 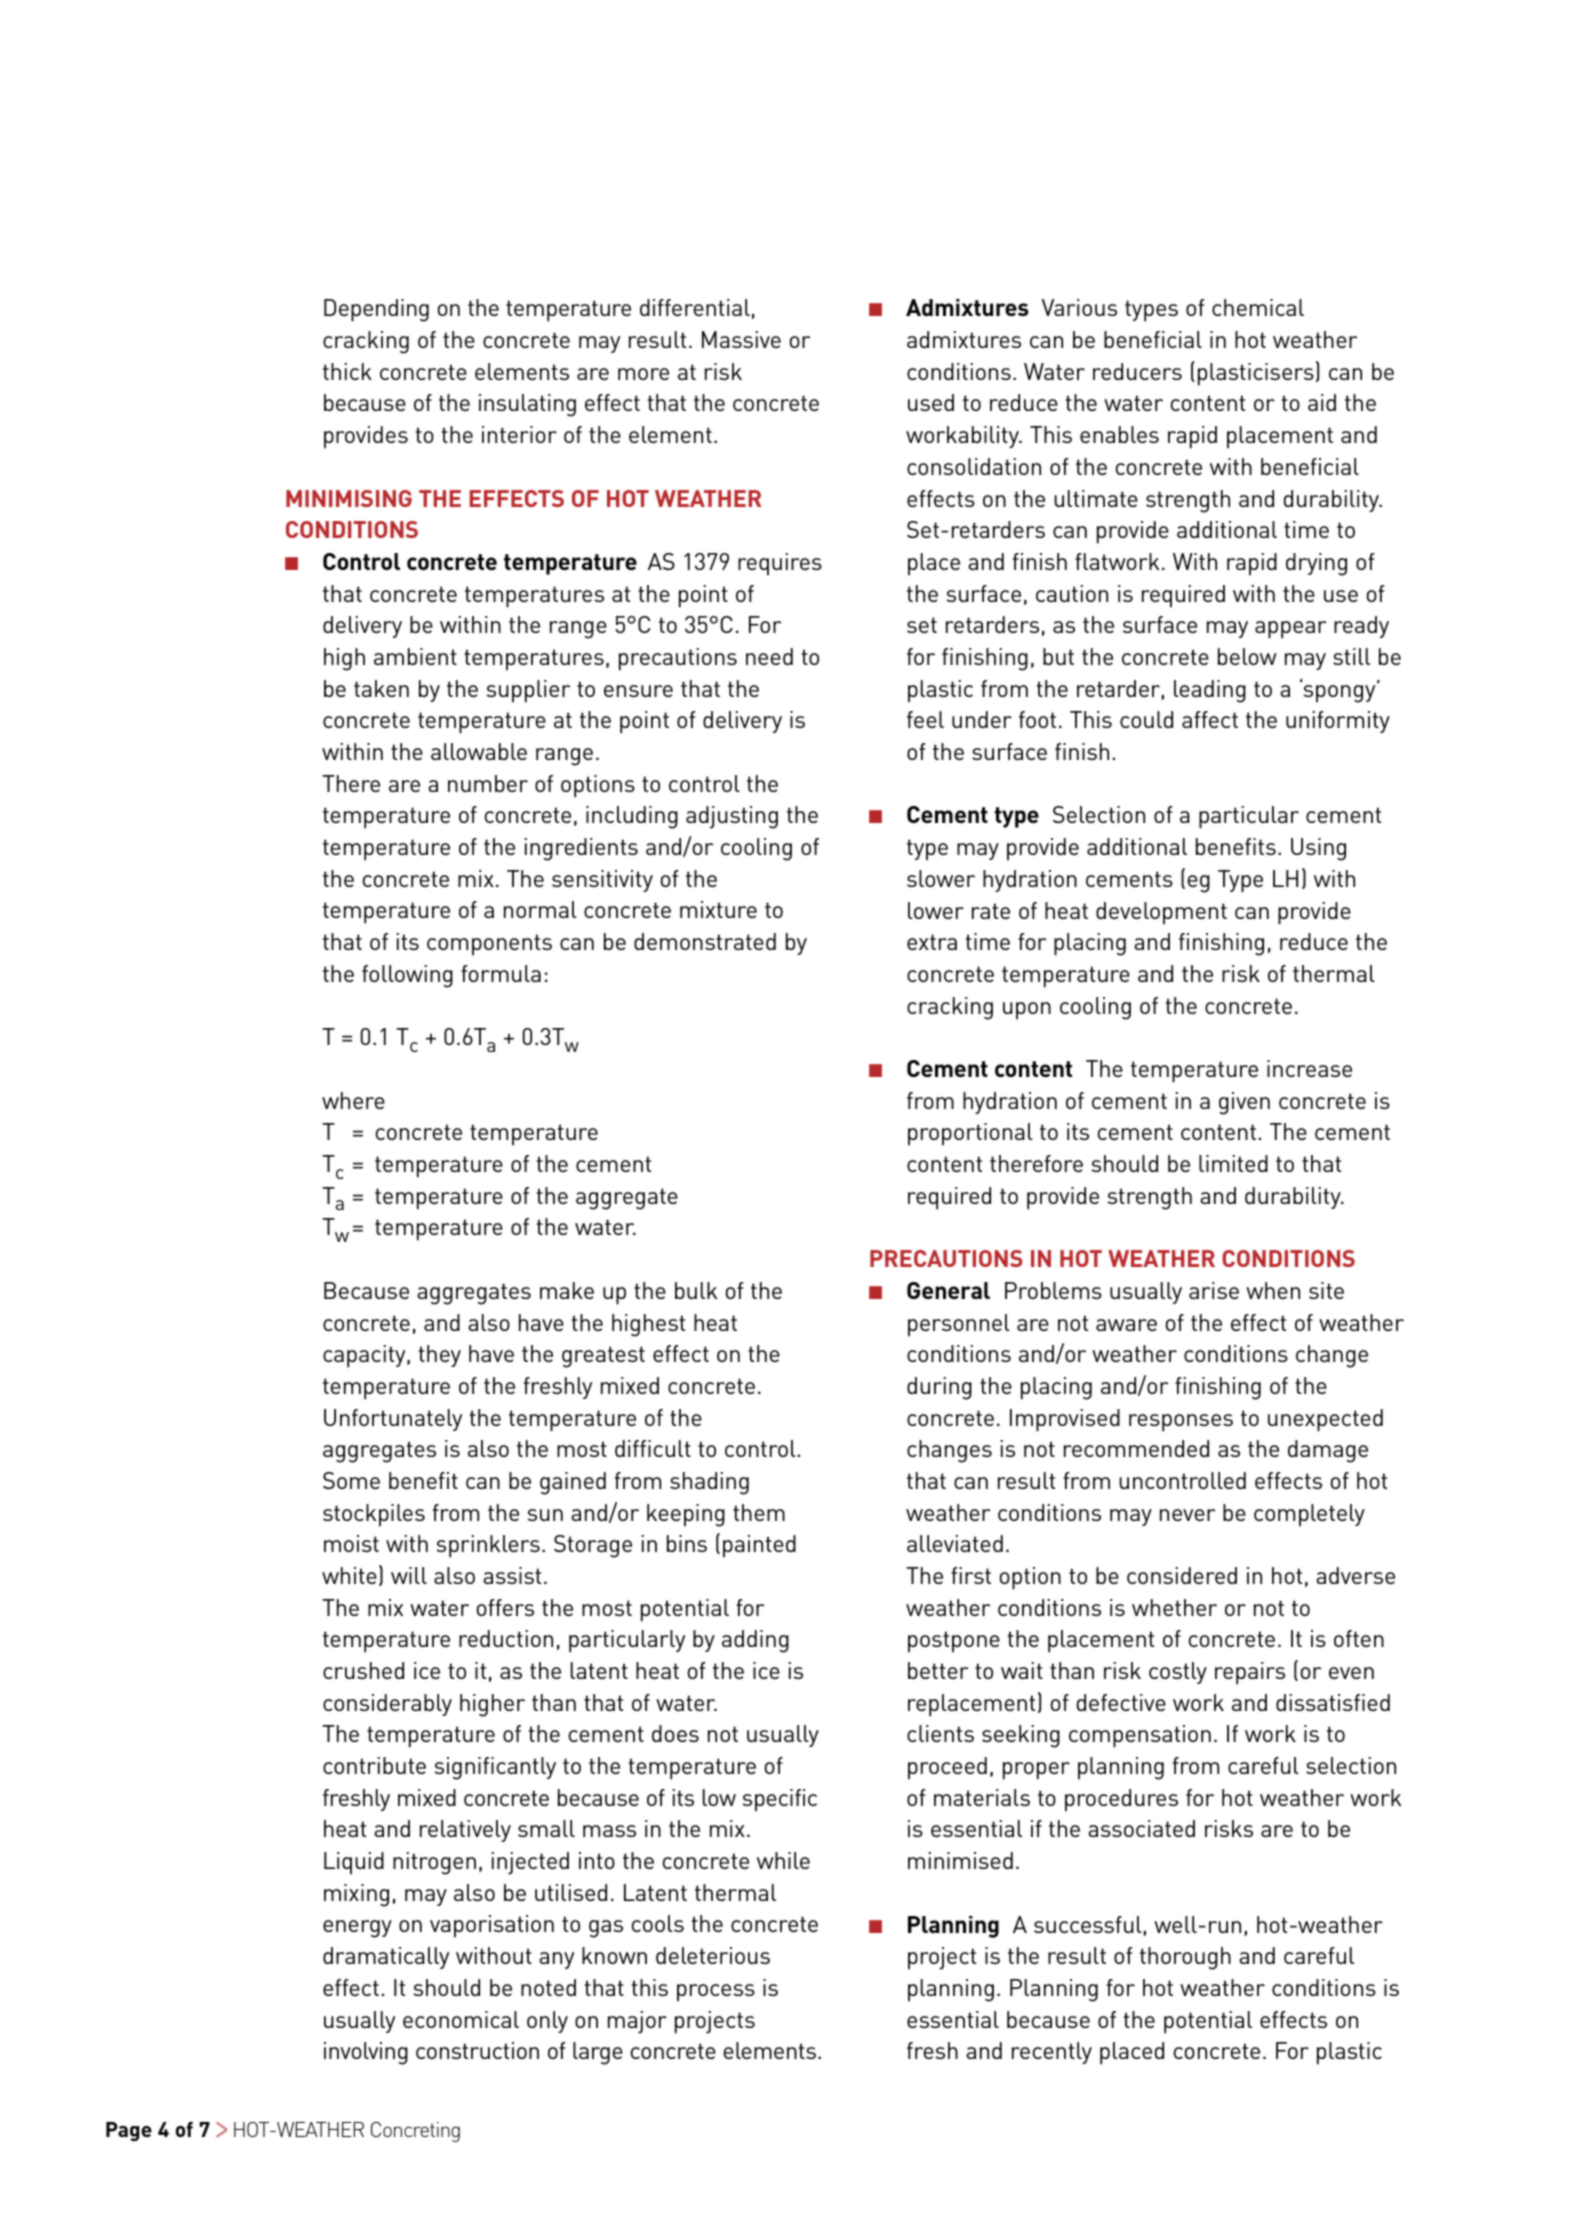 What do you see at coordinates (407, 976) in the document?
I see `following` at bounding box center [407, 976].
